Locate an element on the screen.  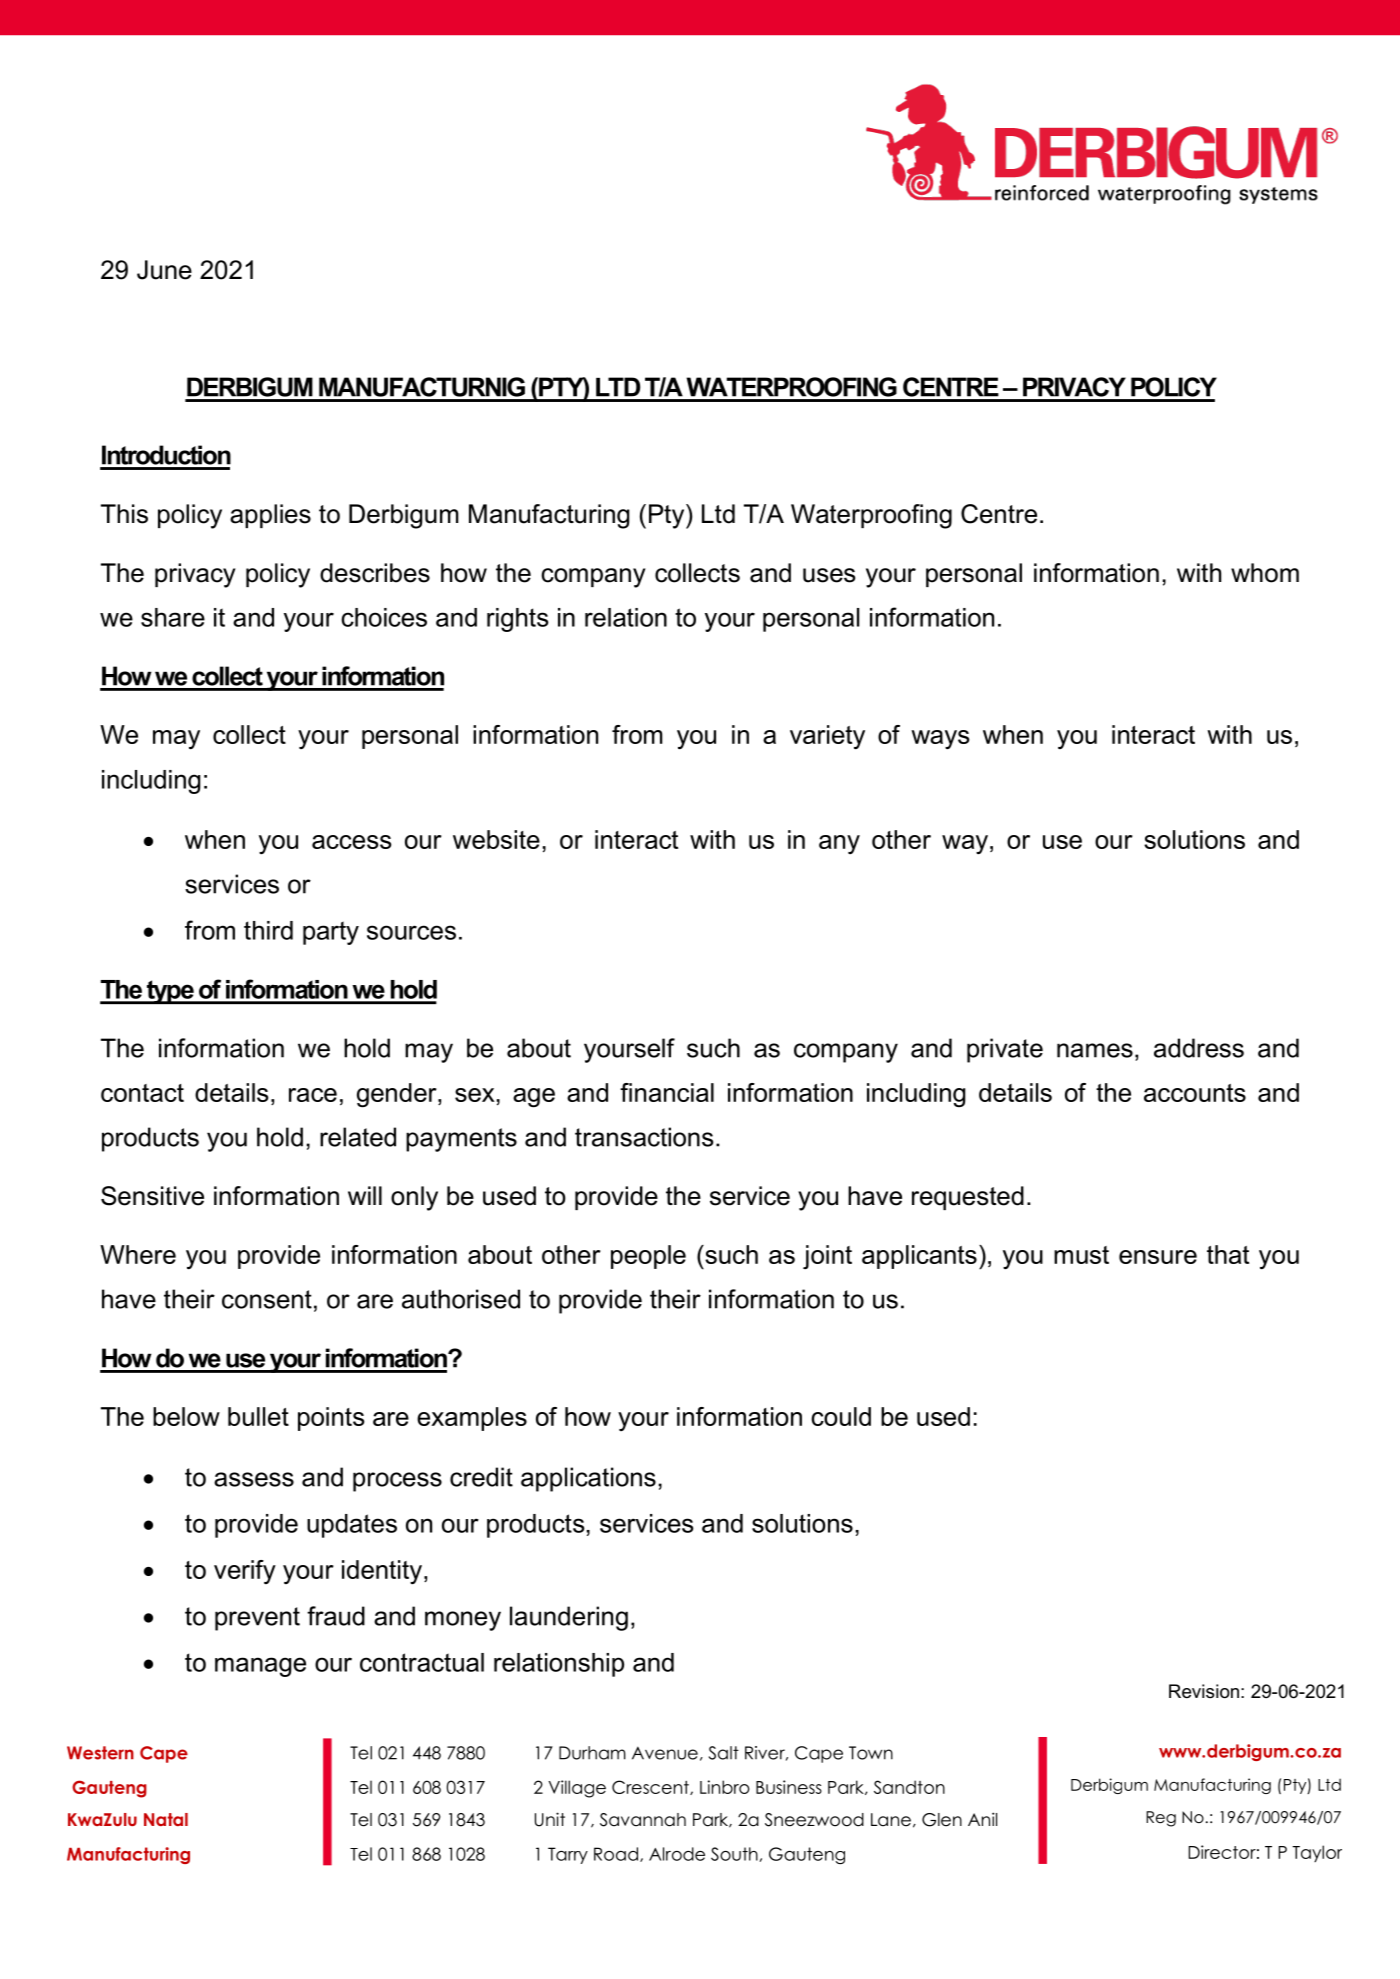
uses is located at coordinates (829, 575).
